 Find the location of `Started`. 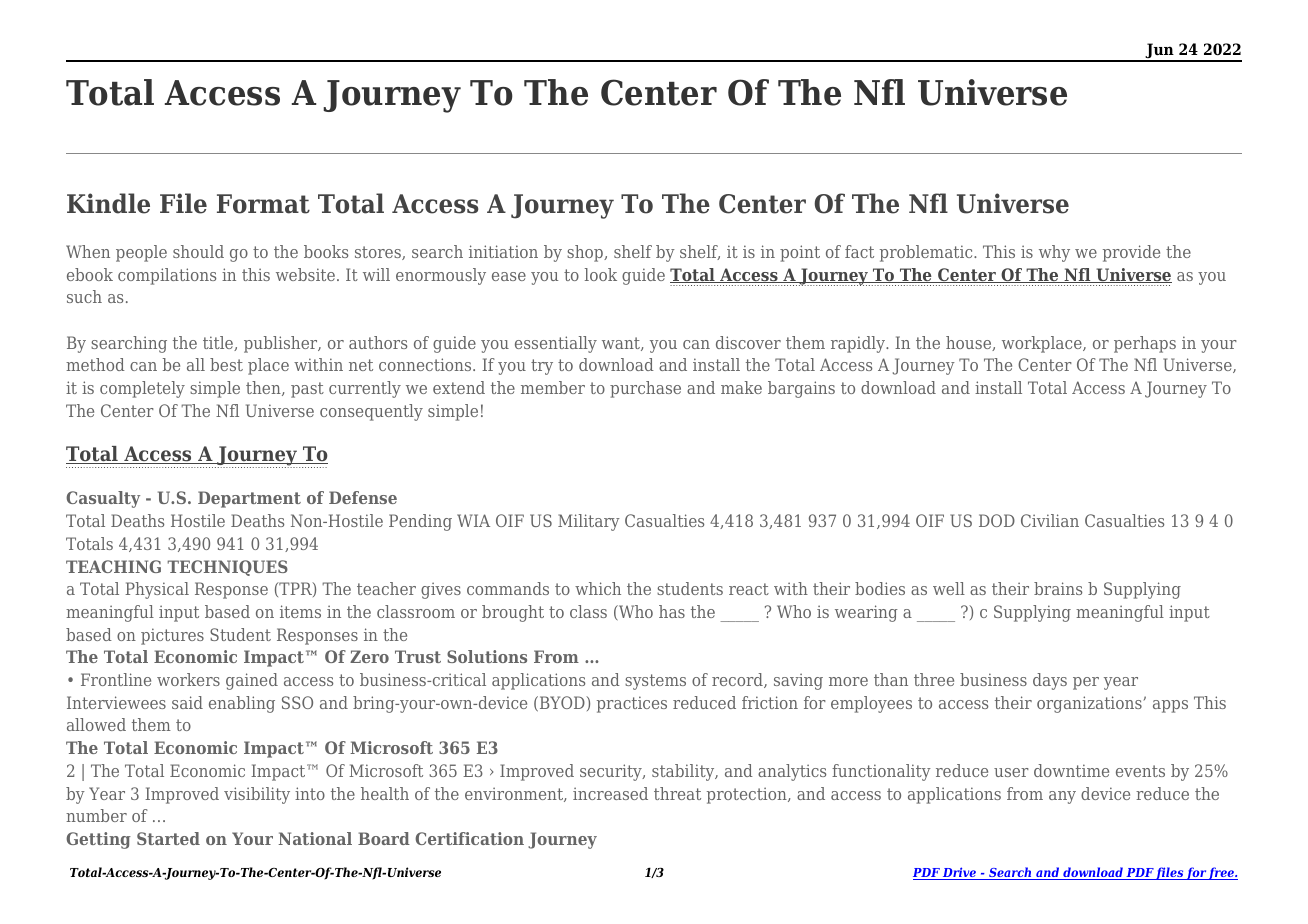

Started is located at coordinates (168, 838).
